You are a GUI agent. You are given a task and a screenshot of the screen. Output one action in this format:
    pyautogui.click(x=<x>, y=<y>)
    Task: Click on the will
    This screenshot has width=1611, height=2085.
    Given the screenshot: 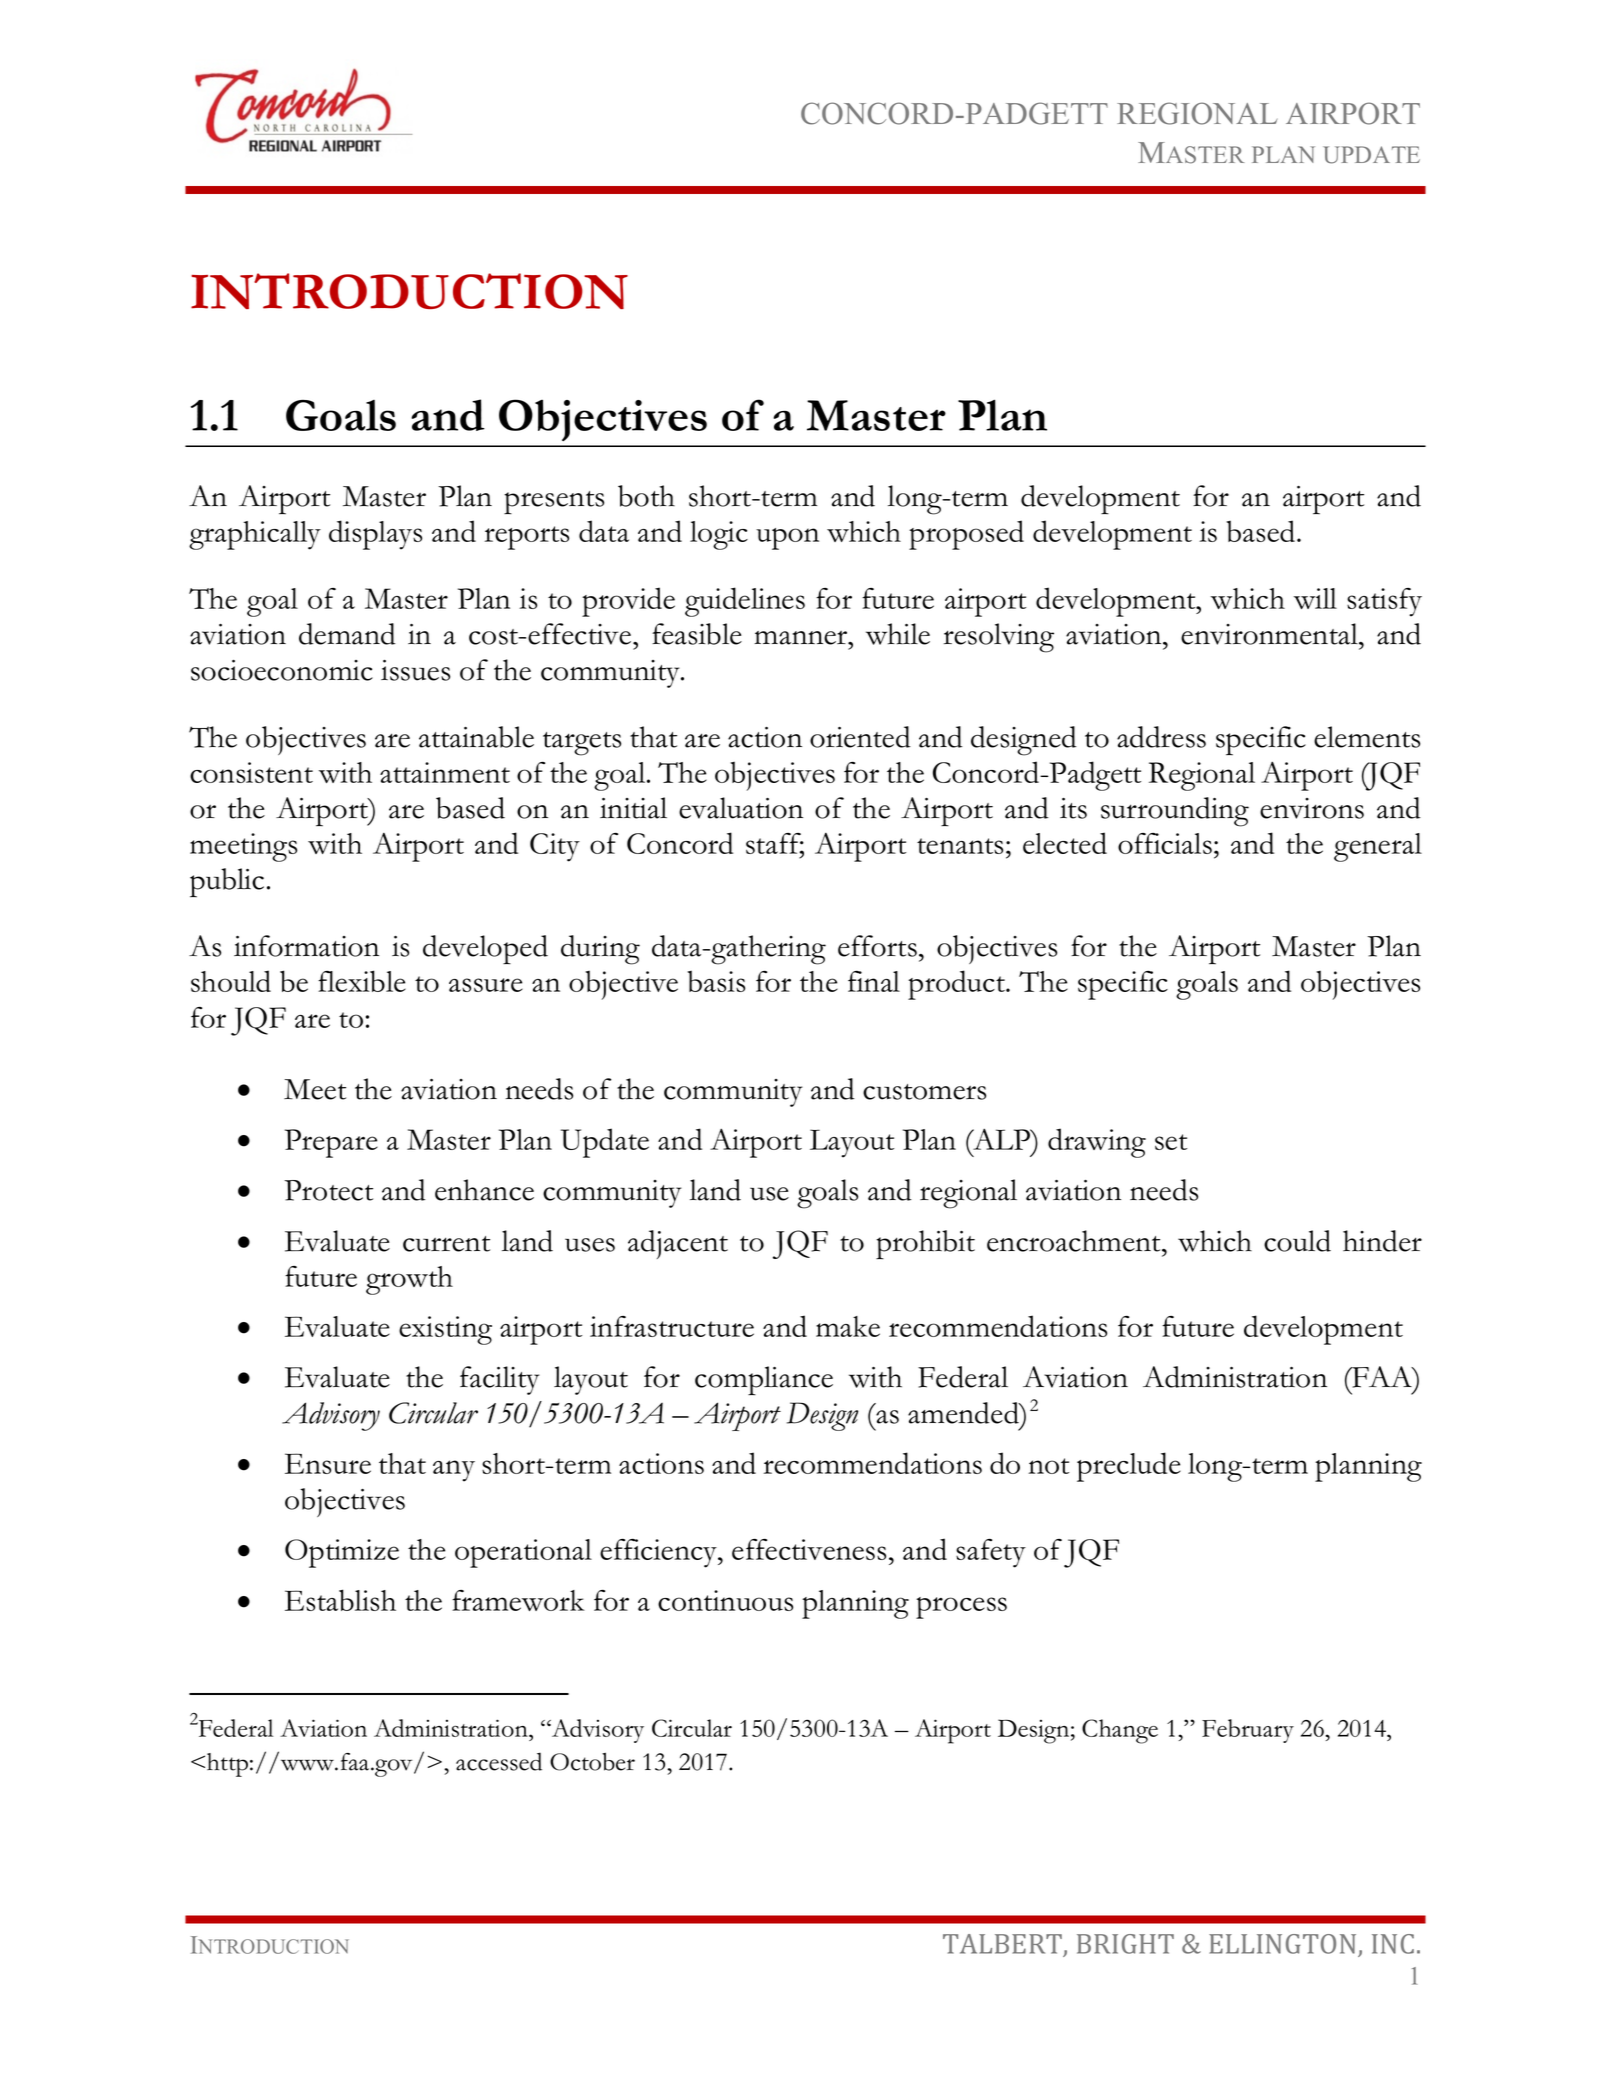 What is the action you would take?
    pyautogui.click(x=1315, y=598)
